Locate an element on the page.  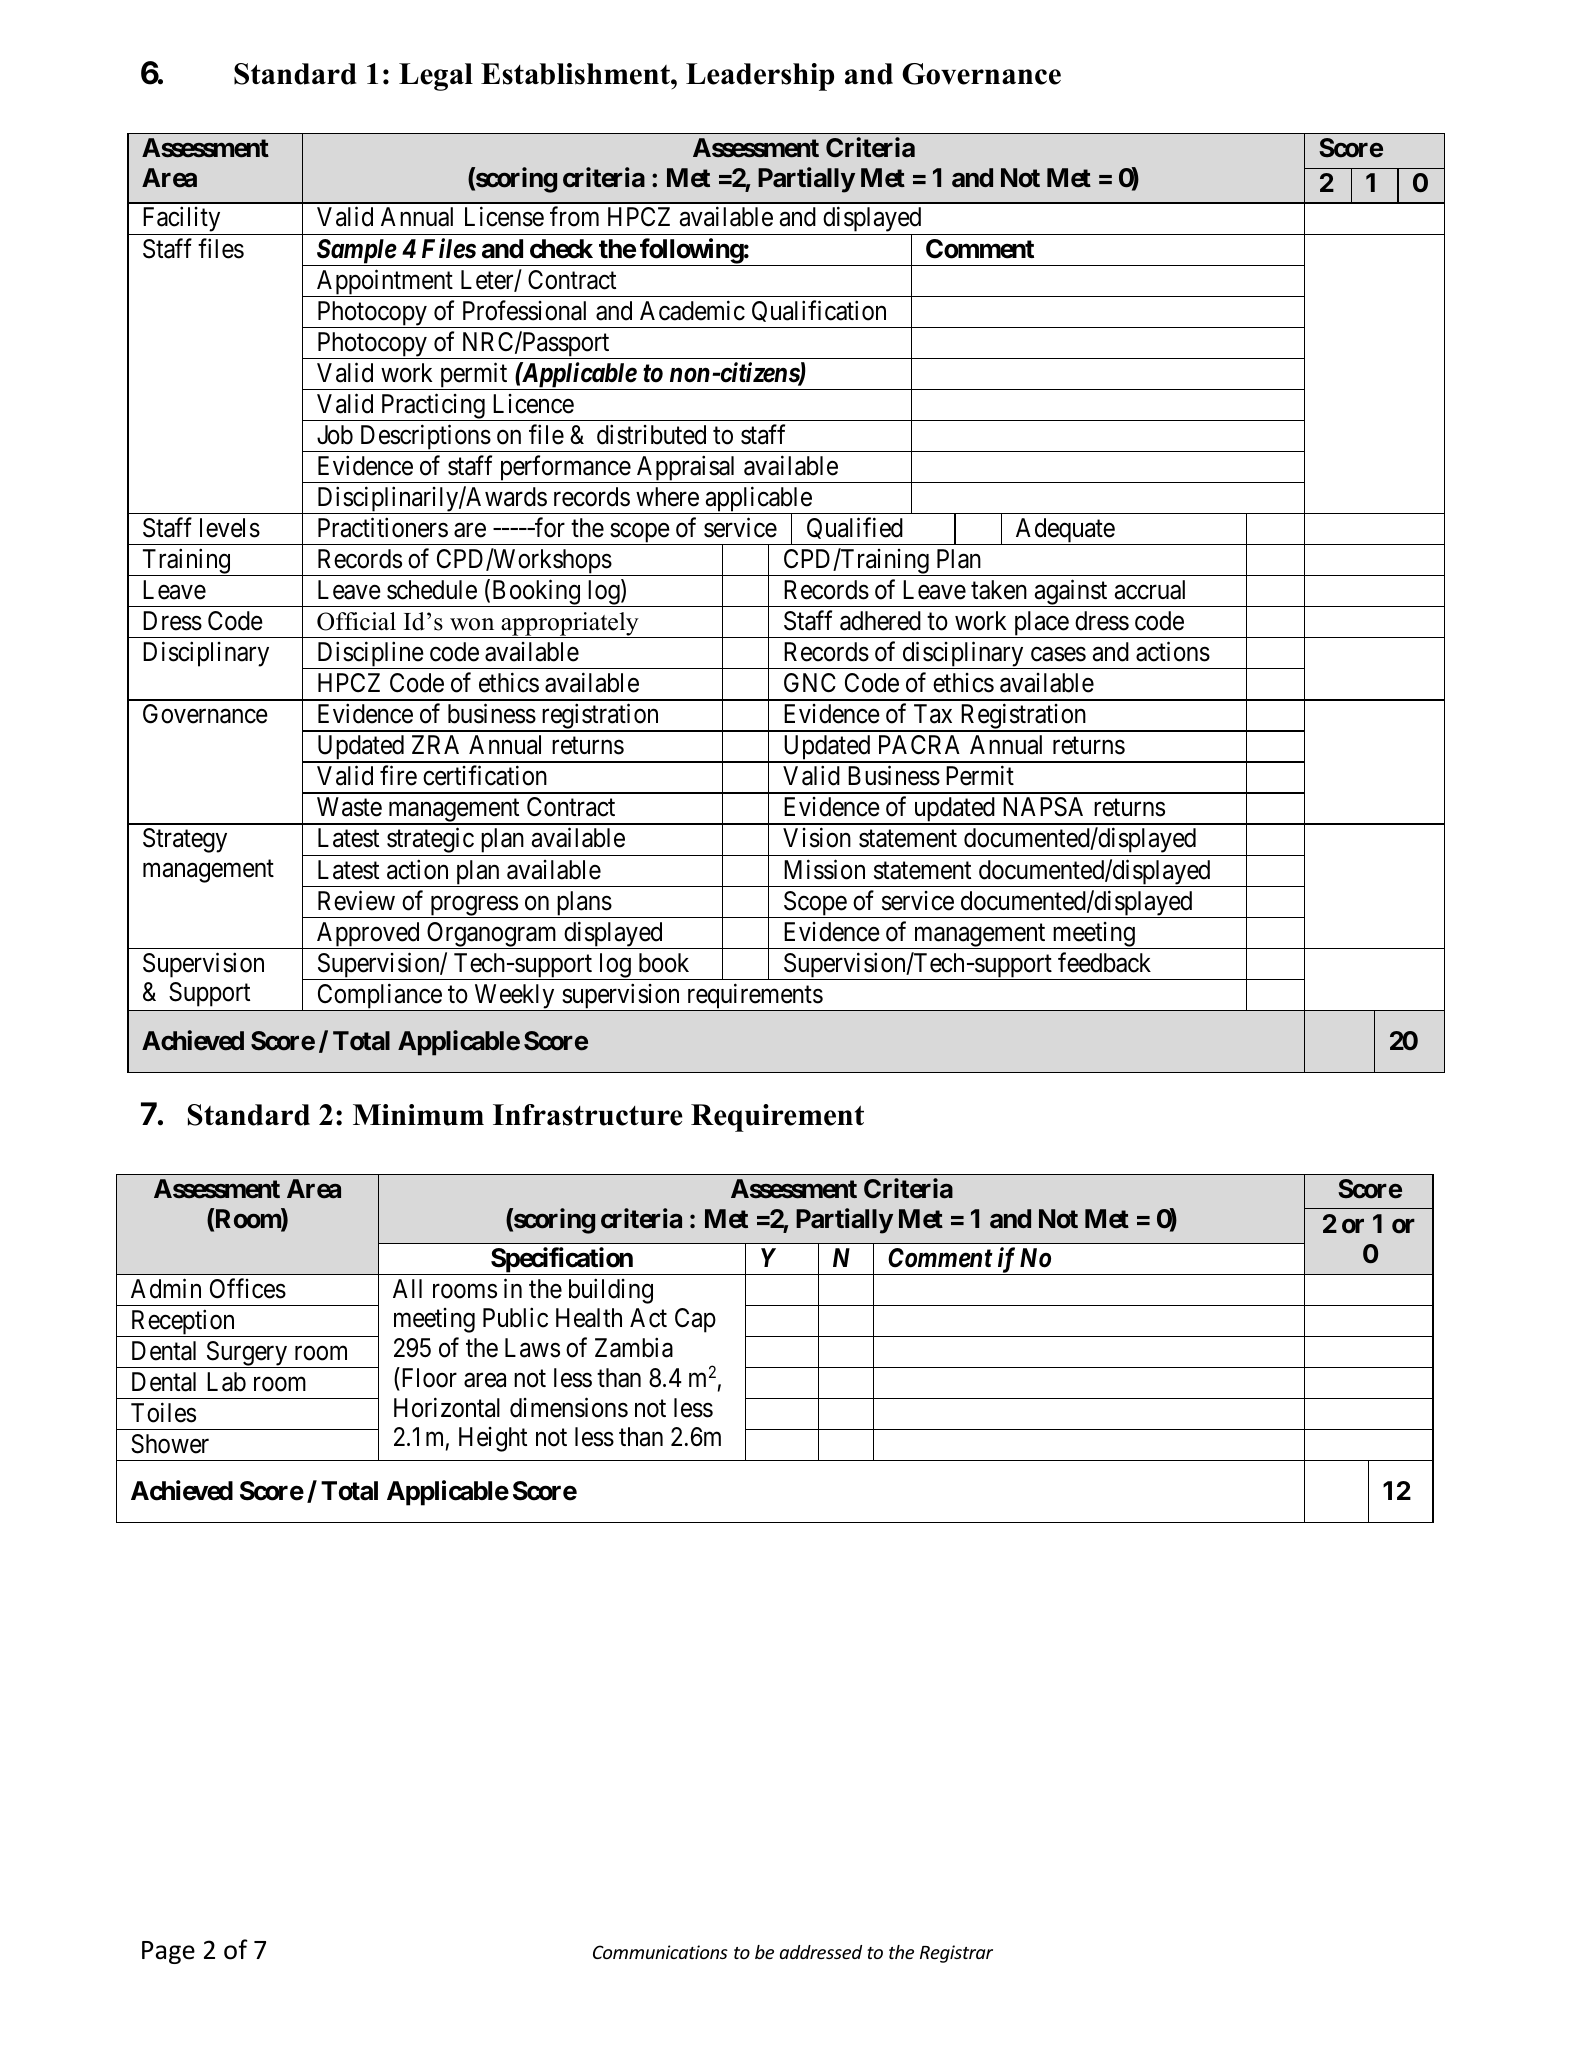
Zambia is located at coordinates (634, 1348).
